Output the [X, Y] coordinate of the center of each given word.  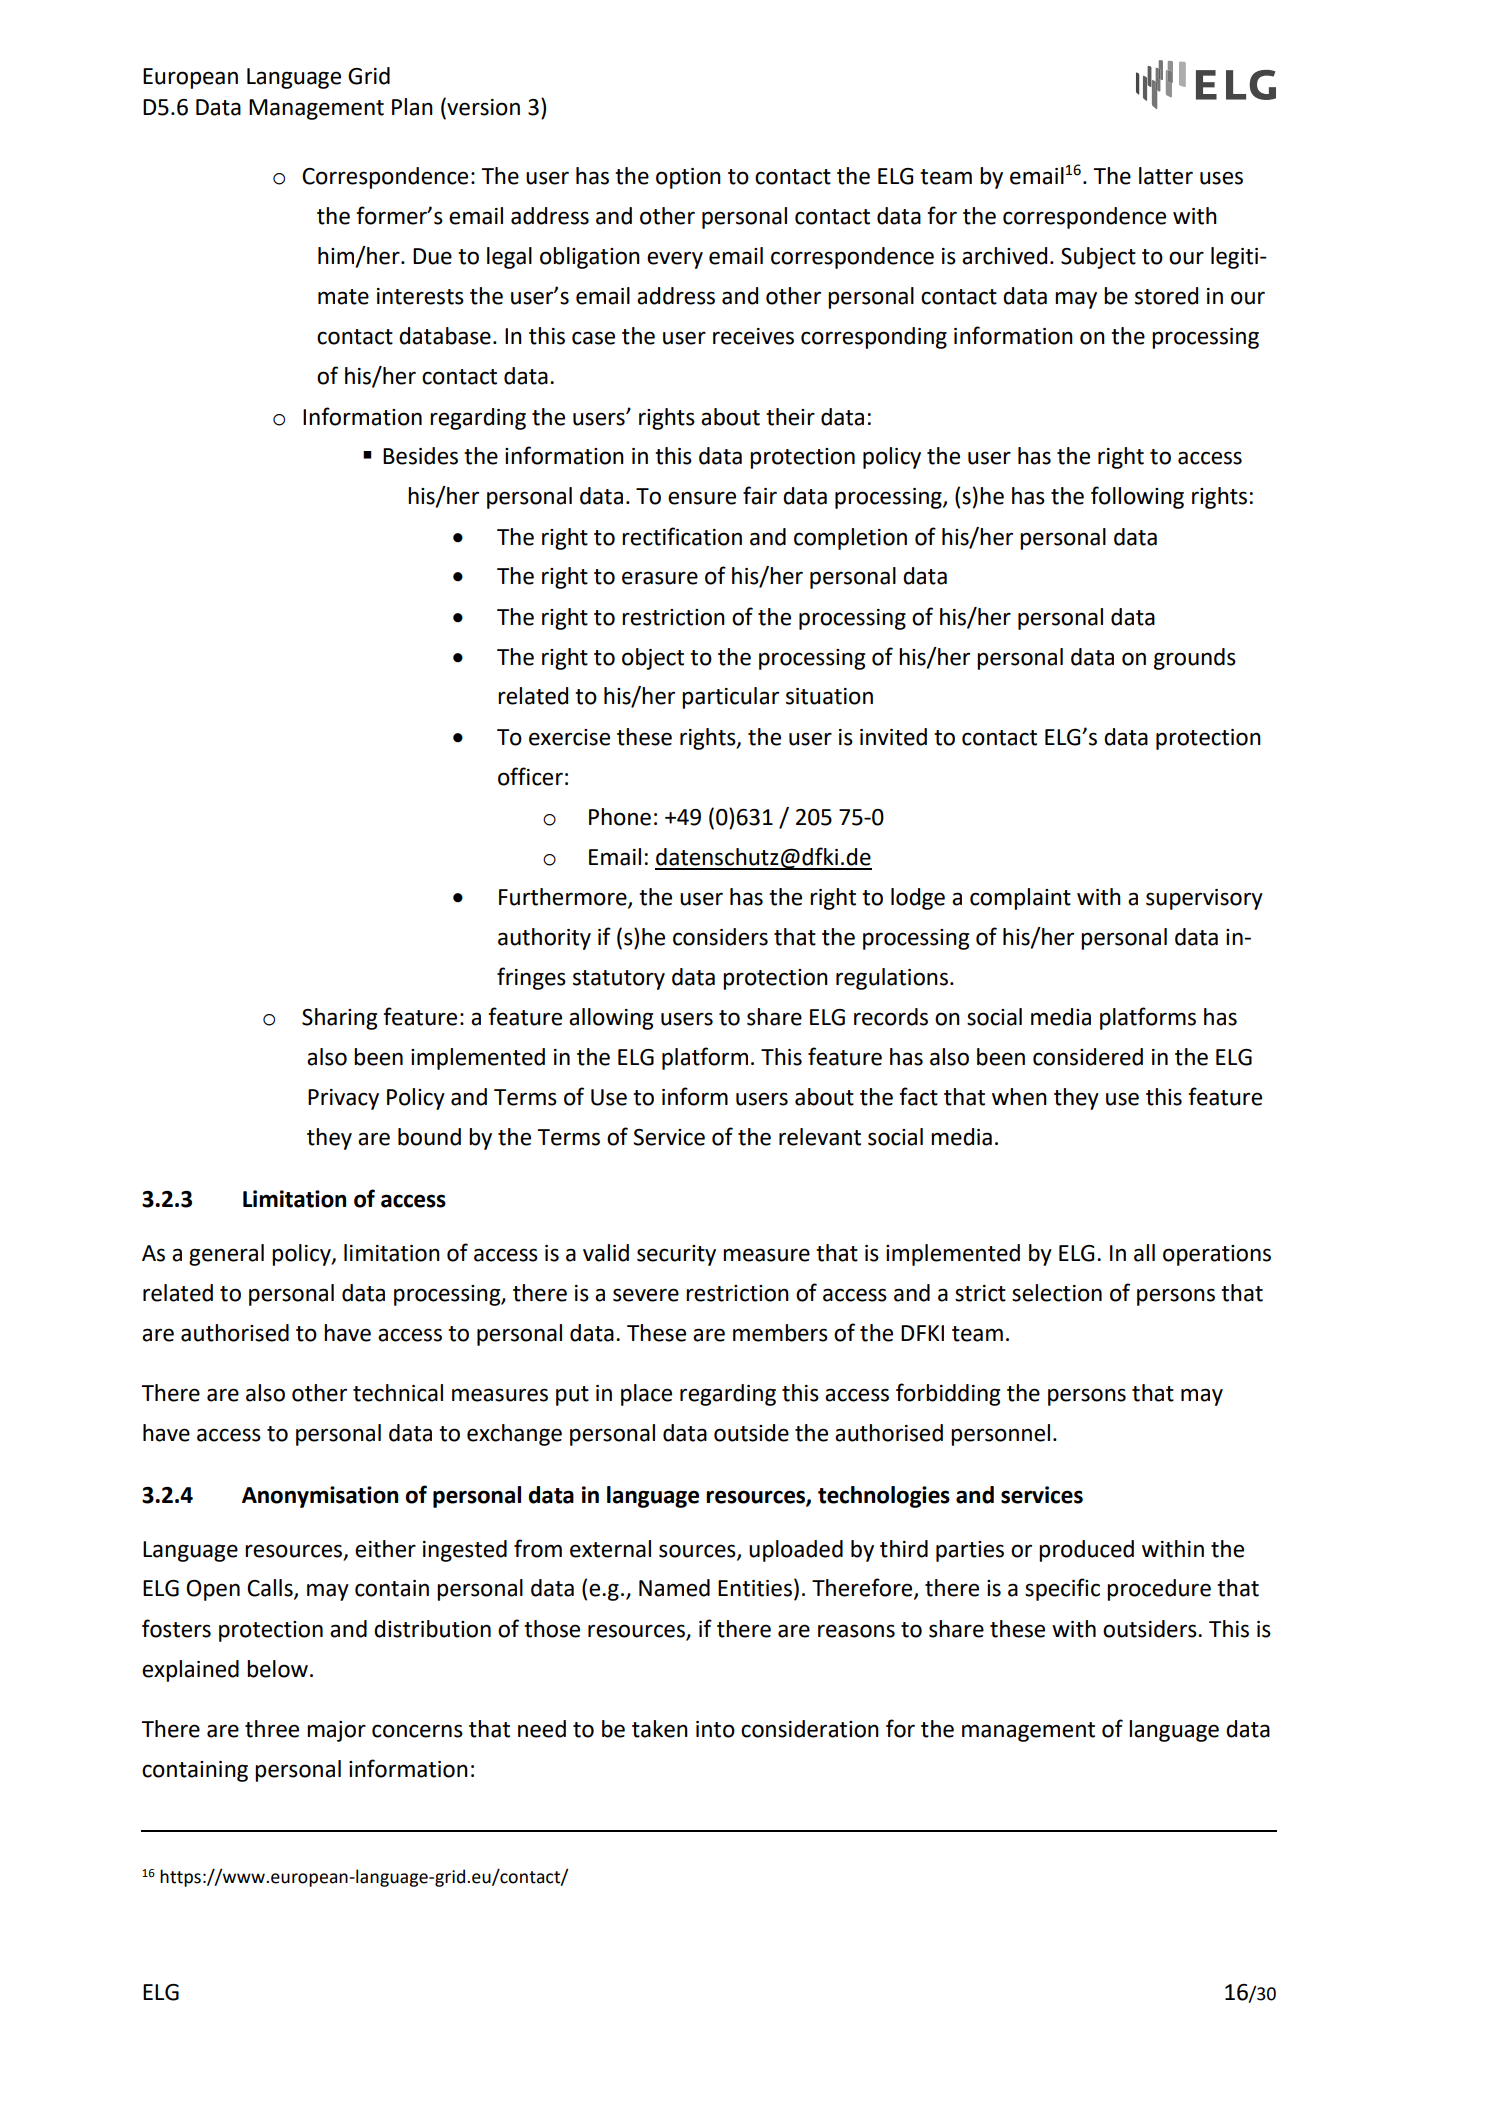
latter [1166, 176]
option [688, 178]
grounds [1195, 659]
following [1137, 497]
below [277, 1669]
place [646, 1395]
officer [530, 776]
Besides [420, 456]
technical [398, 1393]
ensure [702, 498]
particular [730, 698]
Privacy [343, 1099]
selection [1057, 1293]
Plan [412, 107]
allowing [611, 1019]
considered [1088, 1057]
